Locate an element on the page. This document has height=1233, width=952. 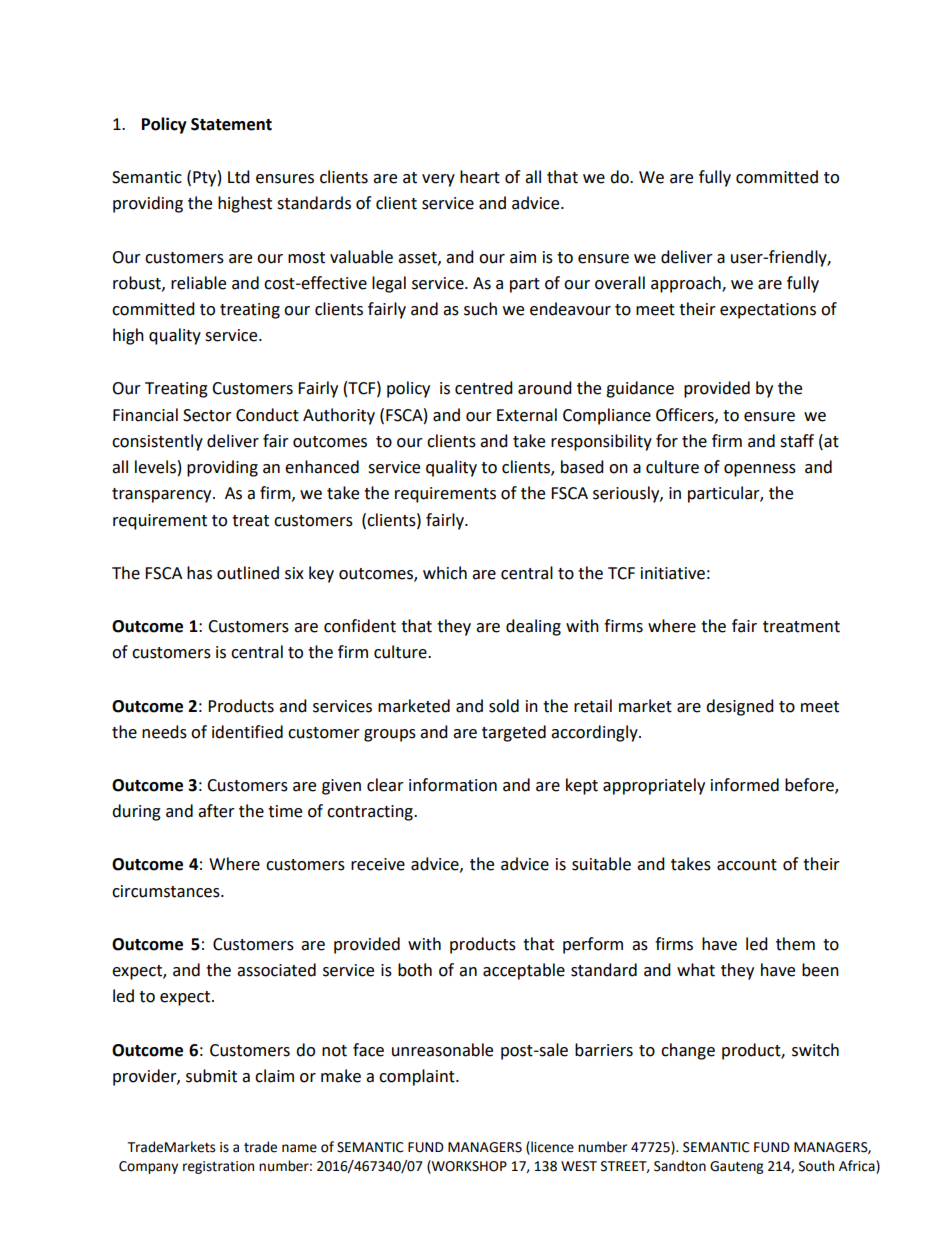
WEST is located at coordinates (579, 1166).
